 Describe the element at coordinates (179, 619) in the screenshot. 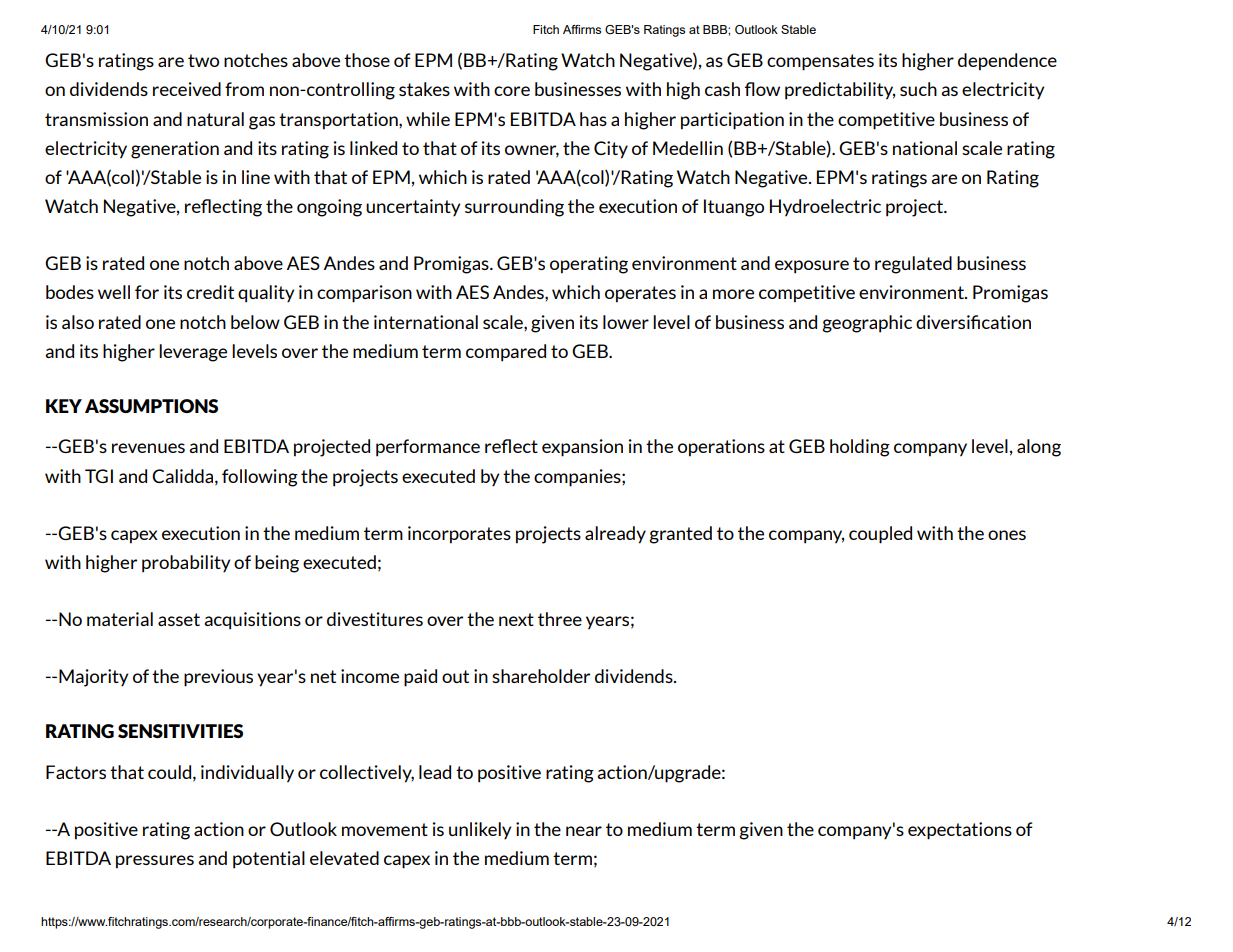

I see `asset` at that location.
